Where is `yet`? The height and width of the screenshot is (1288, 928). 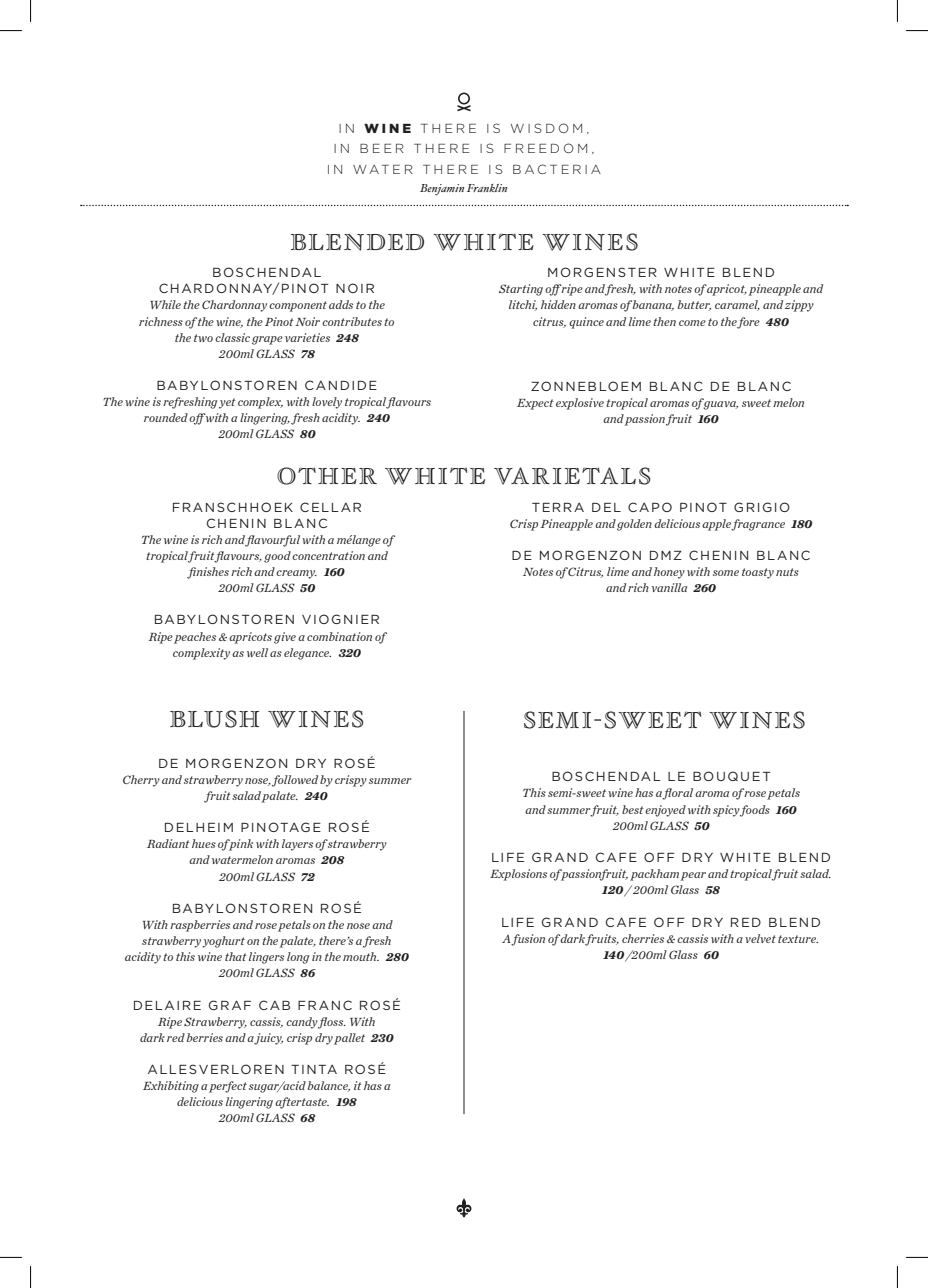 yet is located at coordinates (227, 403).
